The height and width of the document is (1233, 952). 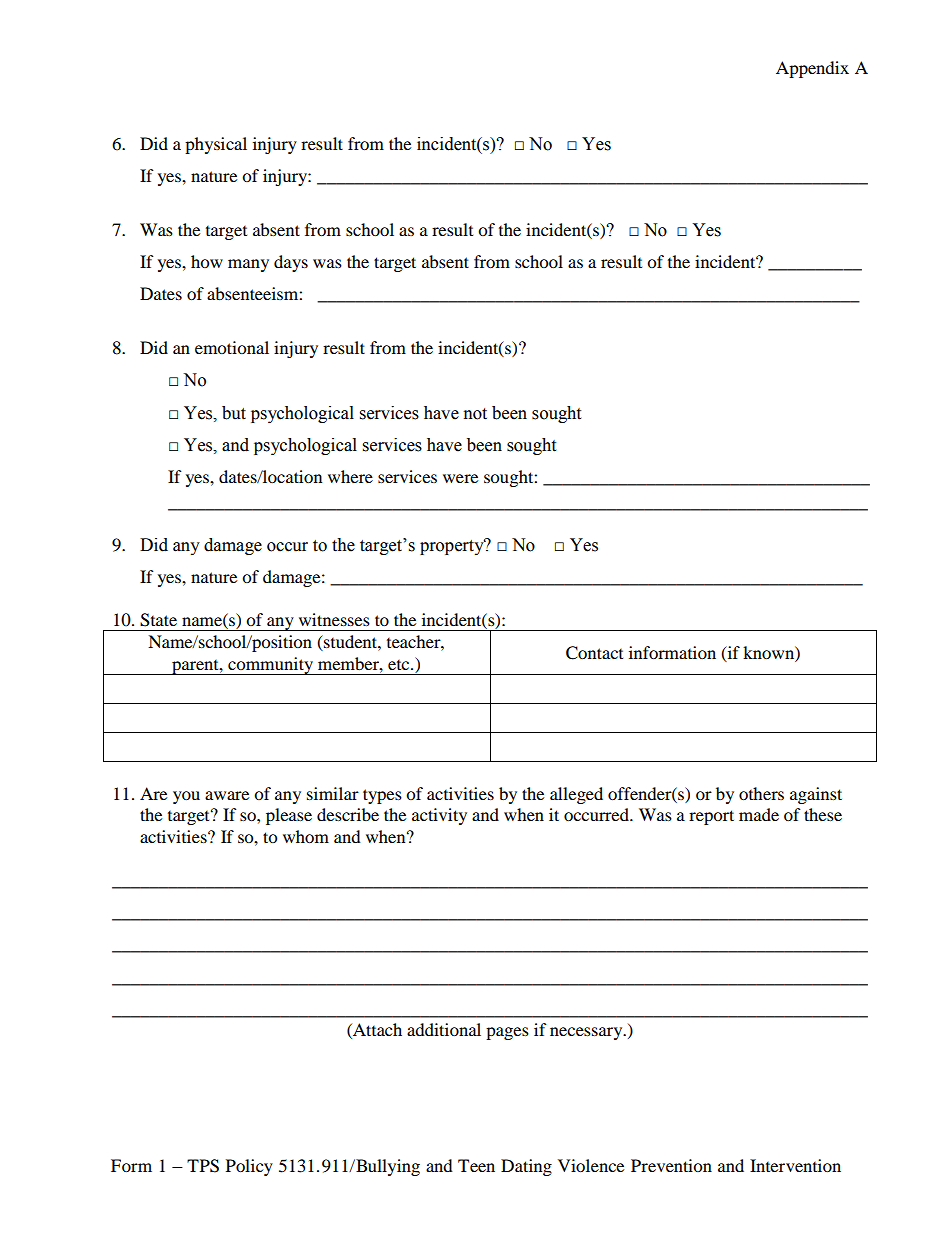 What do you see at coordinates (291, 263) in the document?
I see `days` at bounding box center [291, 263].
